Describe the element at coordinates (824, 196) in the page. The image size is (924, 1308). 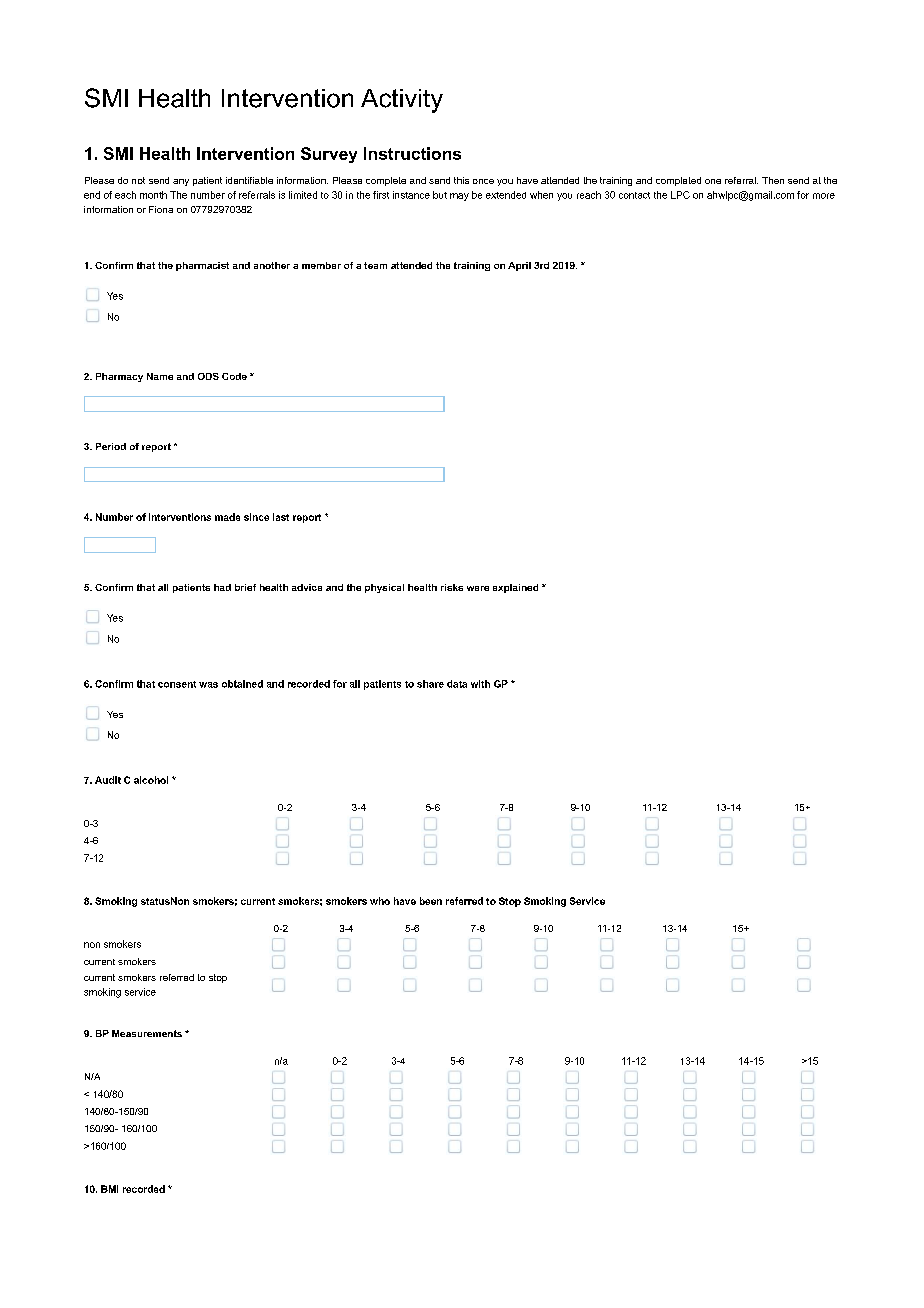
I see `more` at that location.
